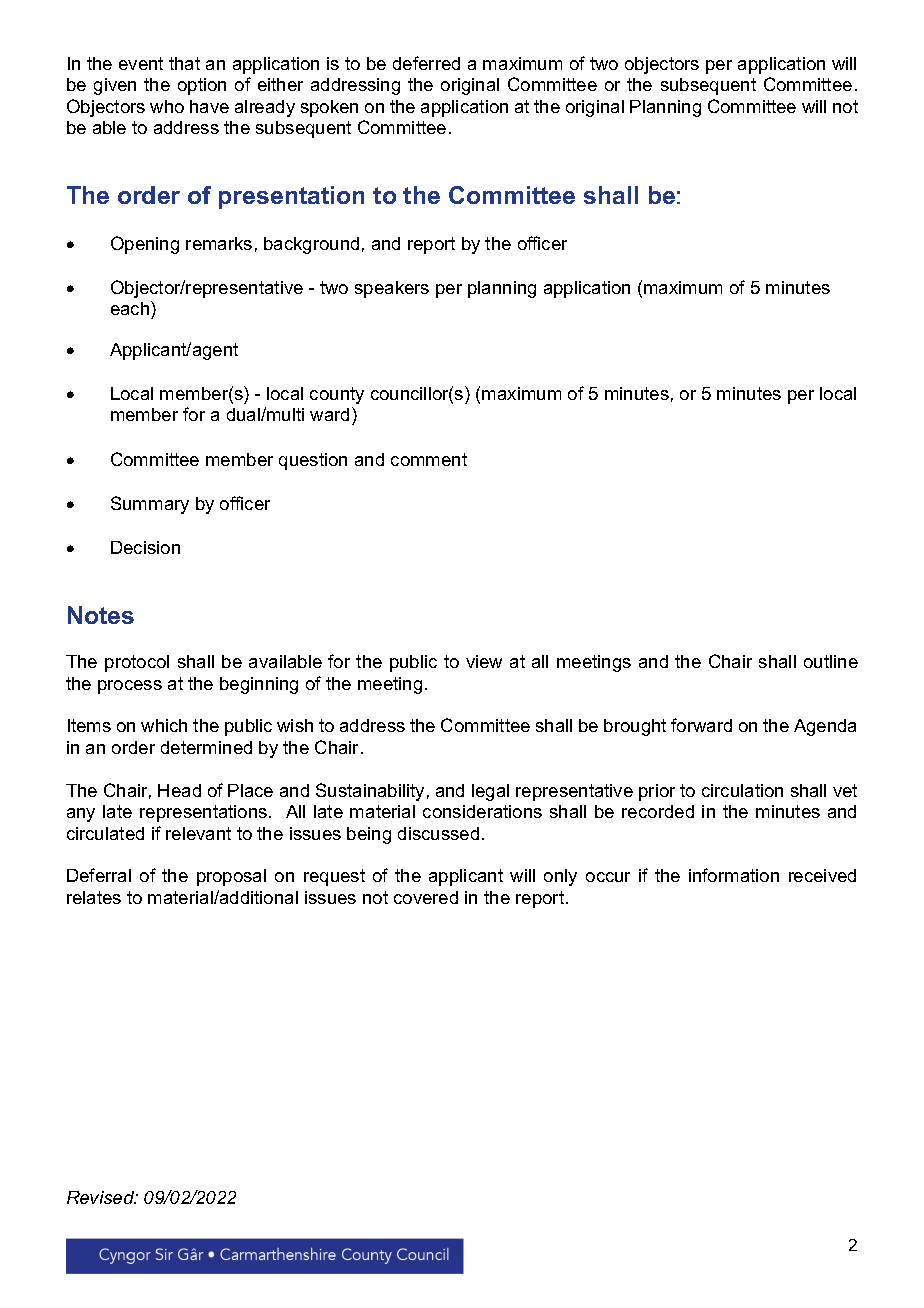 The width and height of the page is (924, 1308). What do you see at coordinates (426, 897) in the page?
I see `covered` at bounding box center [426, 897].
